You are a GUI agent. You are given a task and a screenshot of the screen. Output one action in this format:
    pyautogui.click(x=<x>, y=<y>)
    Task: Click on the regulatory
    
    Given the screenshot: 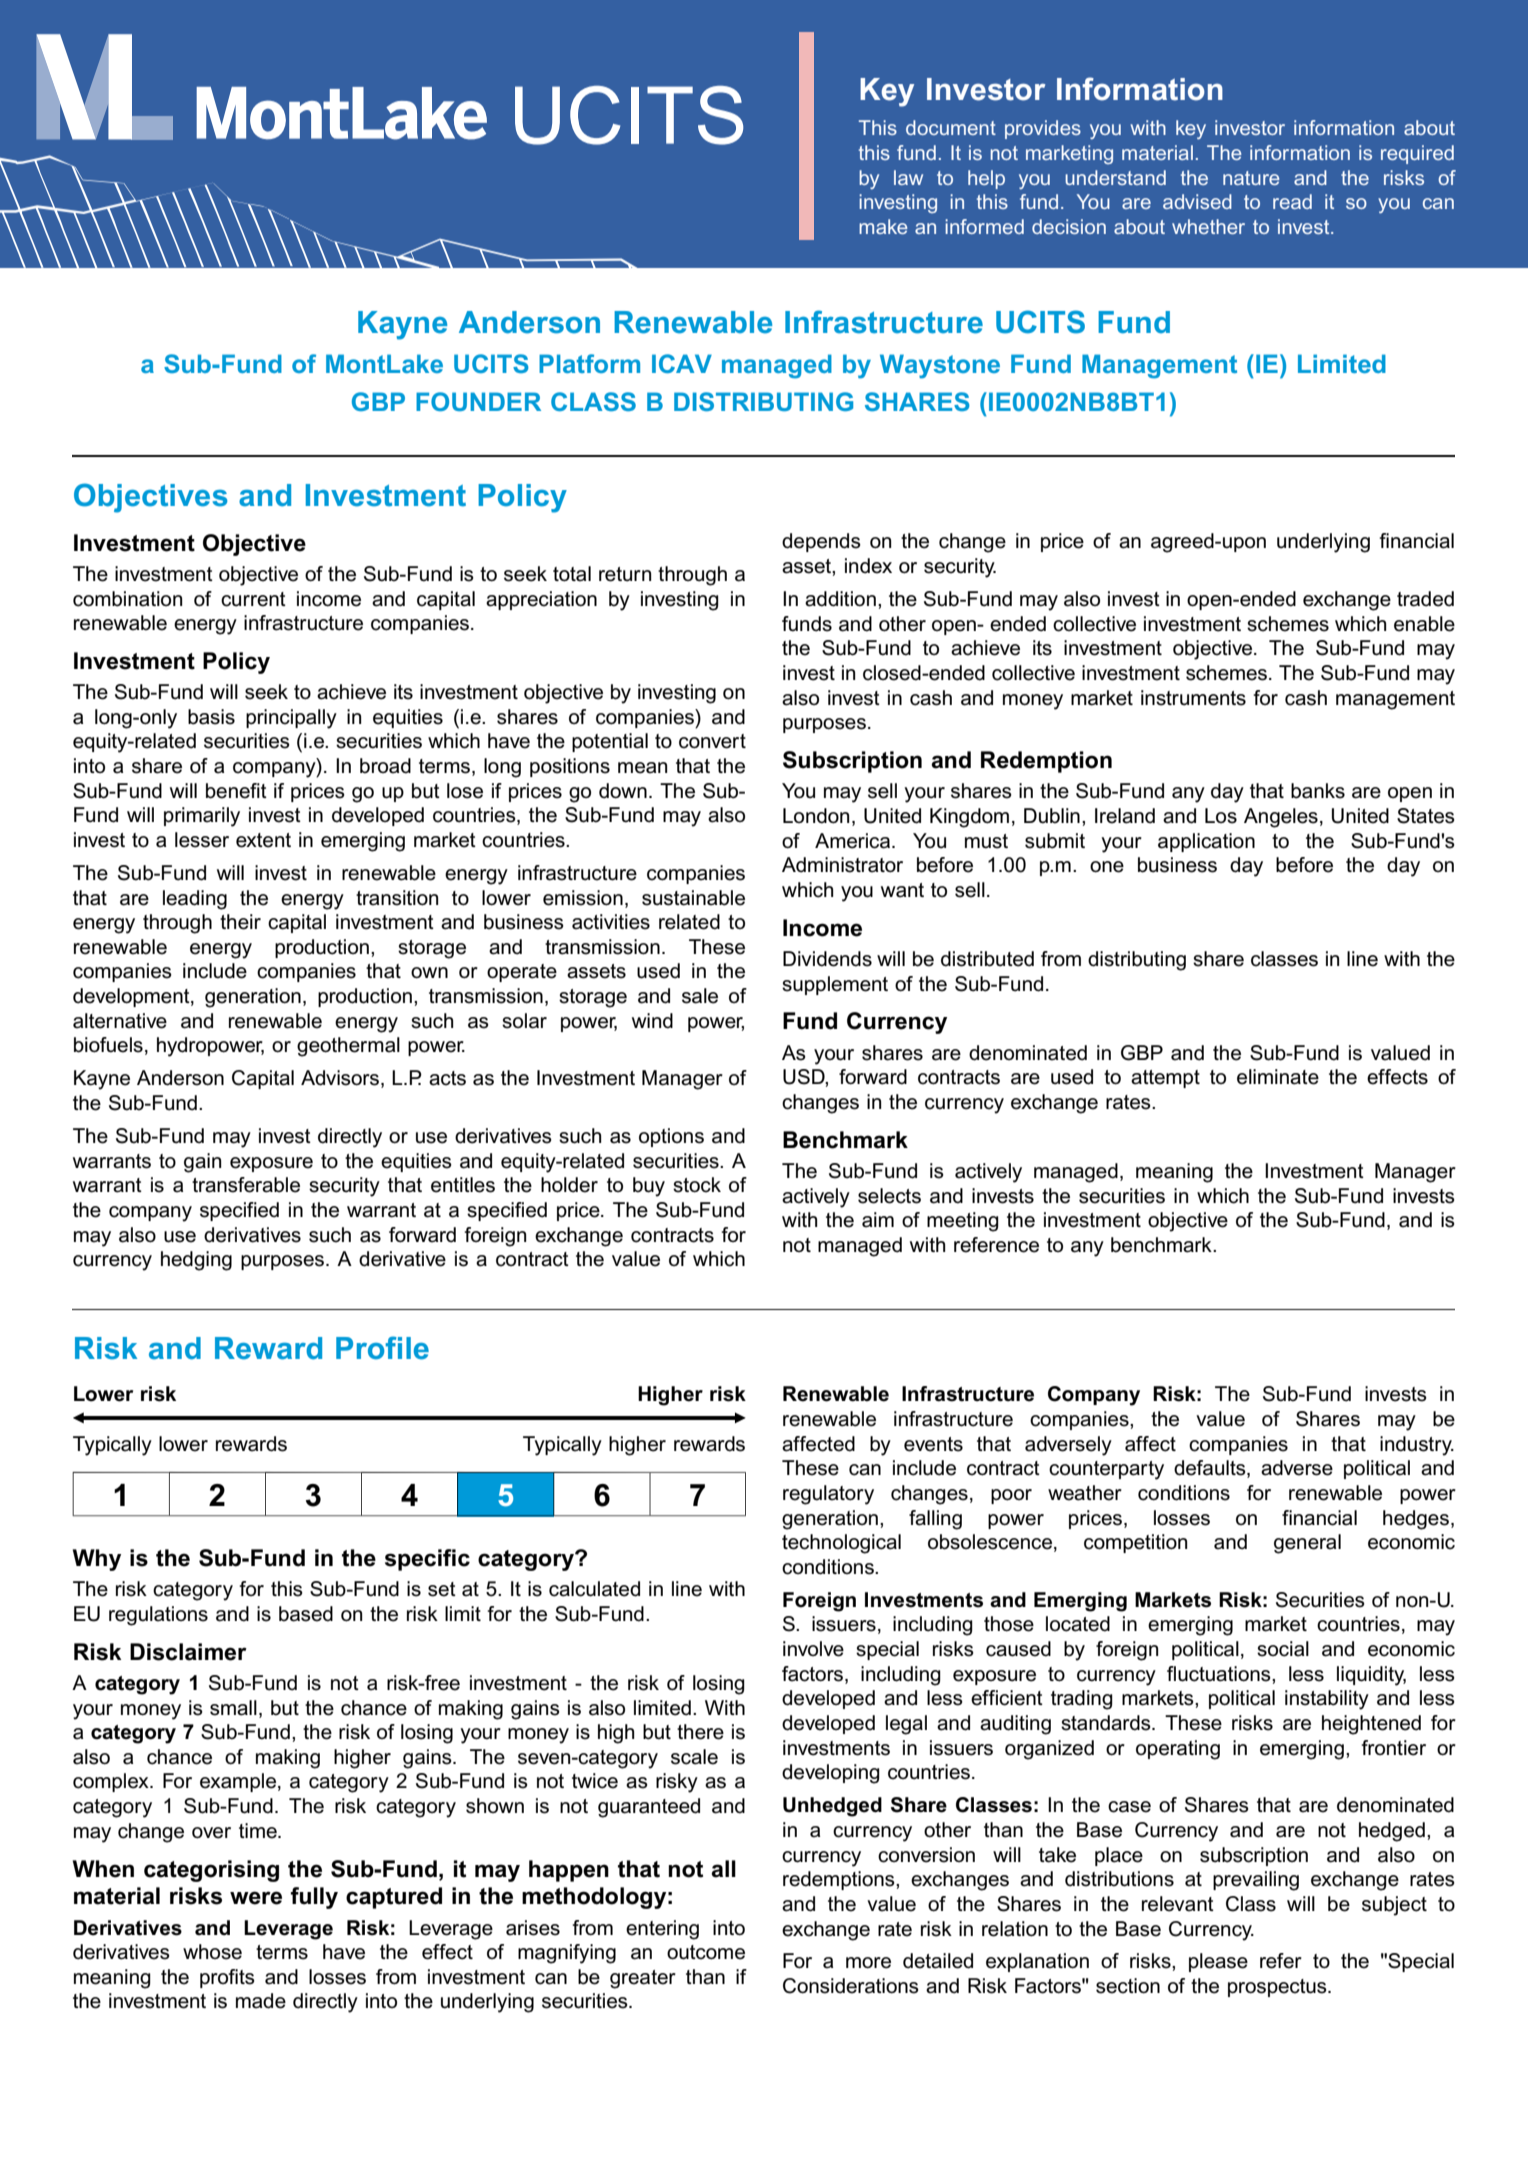 What is the action you would take?
    pyautogui.click(x=828, y=1495)
